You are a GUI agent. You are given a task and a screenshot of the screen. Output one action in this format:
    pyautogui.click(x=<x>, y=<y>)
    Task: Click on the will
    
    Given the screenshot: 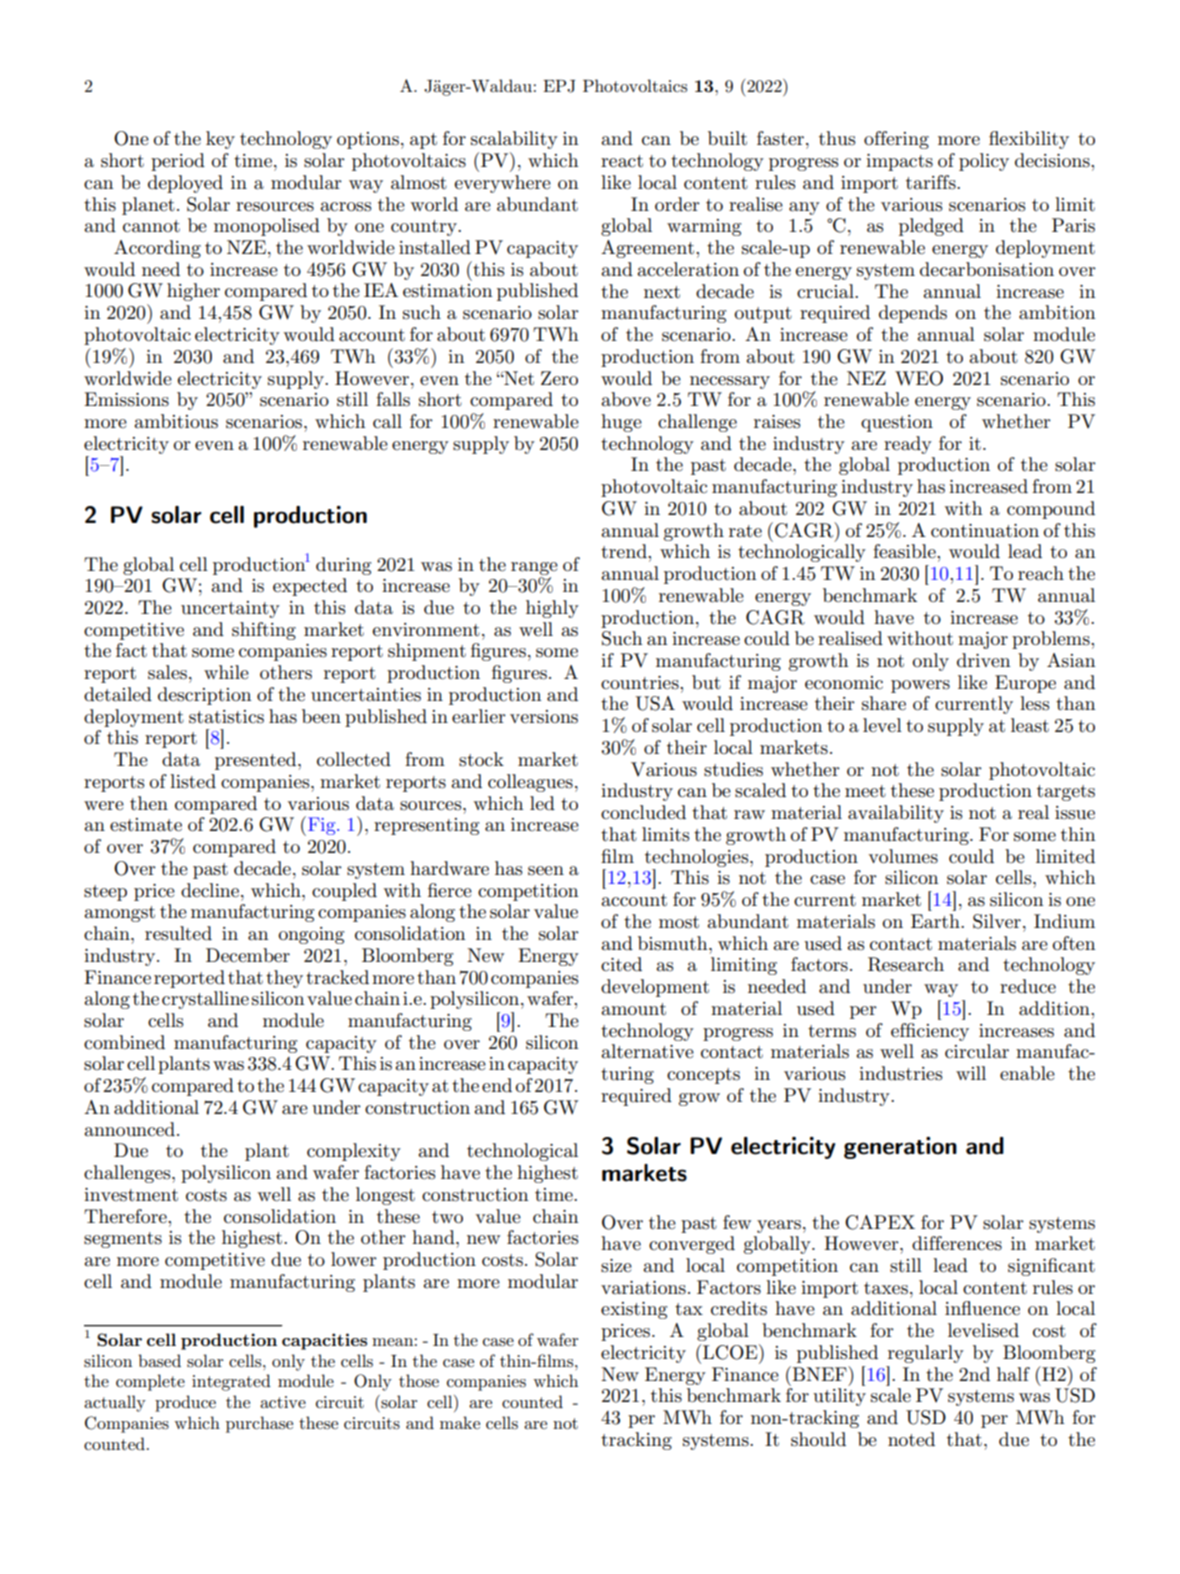 What is the action you would take?
    pyautogui.click(x=971, y=1073)
